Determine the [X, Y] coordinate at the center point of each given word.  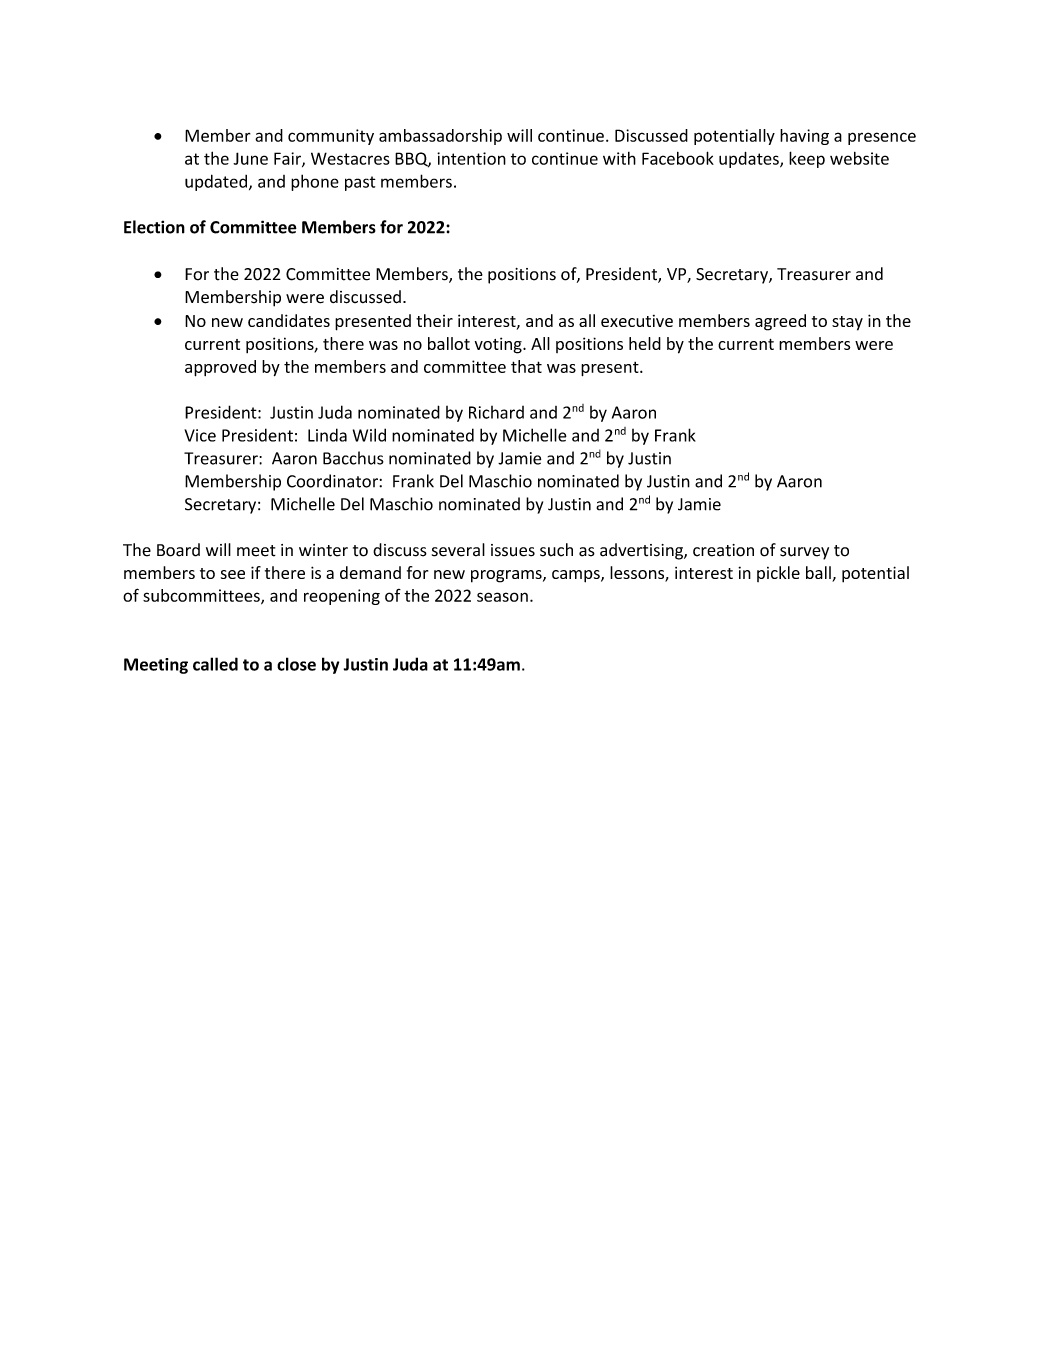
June [250, 158]
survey [804, 553]
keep [807, 159]
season [502, 597]
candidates [289, 320]
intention [471, 158]
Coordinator [333, 481]
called [215, 664]
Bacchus [353, 458]
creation [723, 550]
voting [499, 345]
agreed [780, 322]
